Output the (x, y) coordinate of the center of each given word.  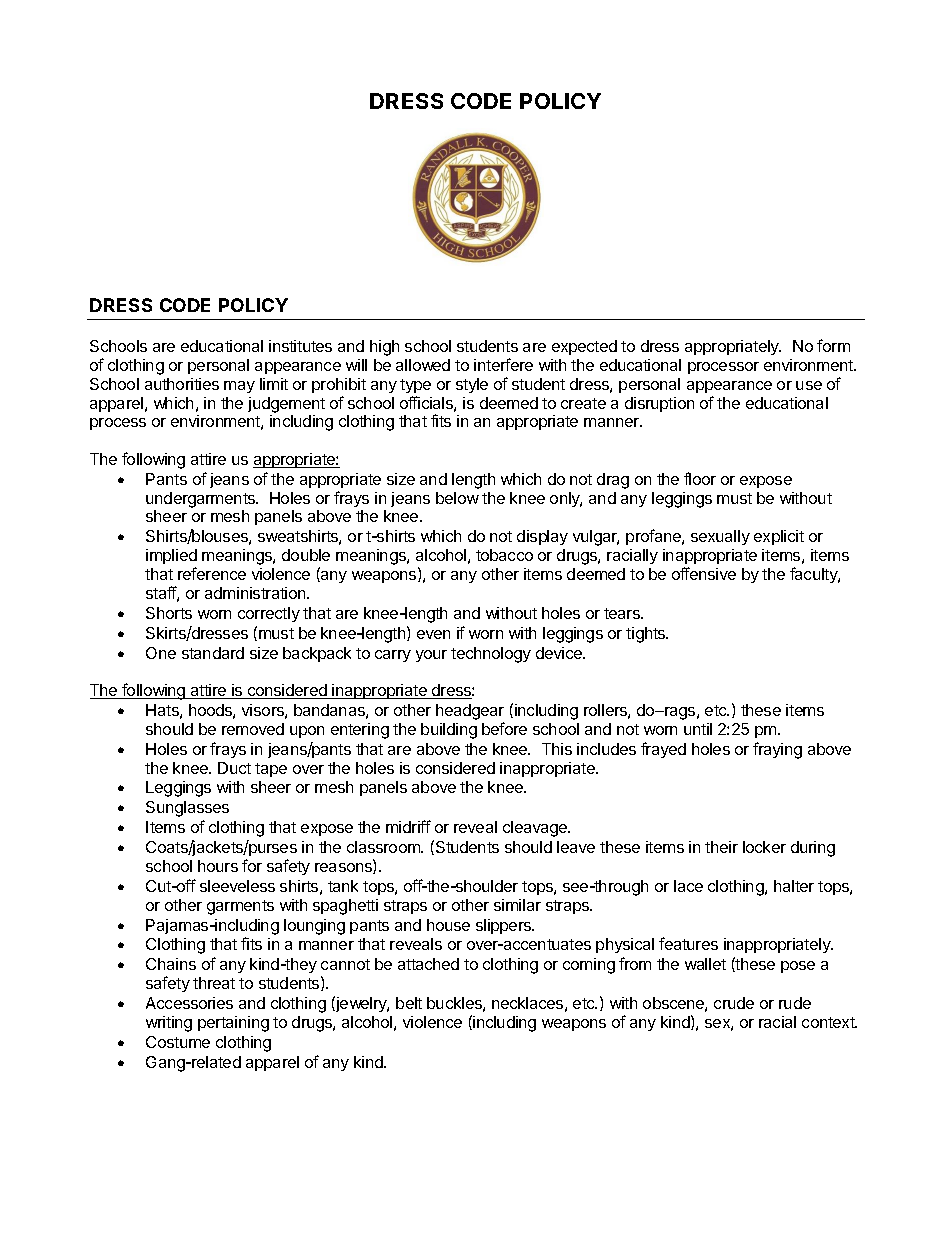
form (833, 345)
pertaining (233, 1024)
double (306, 555)
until (698, 729)
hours (218, 866)
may (239, 387)
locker (764, 847)
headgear (470, 713)
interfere (503, 364)
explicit (779, 537)
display (542, 537)
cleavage (536, 829)
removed (253, 729)
